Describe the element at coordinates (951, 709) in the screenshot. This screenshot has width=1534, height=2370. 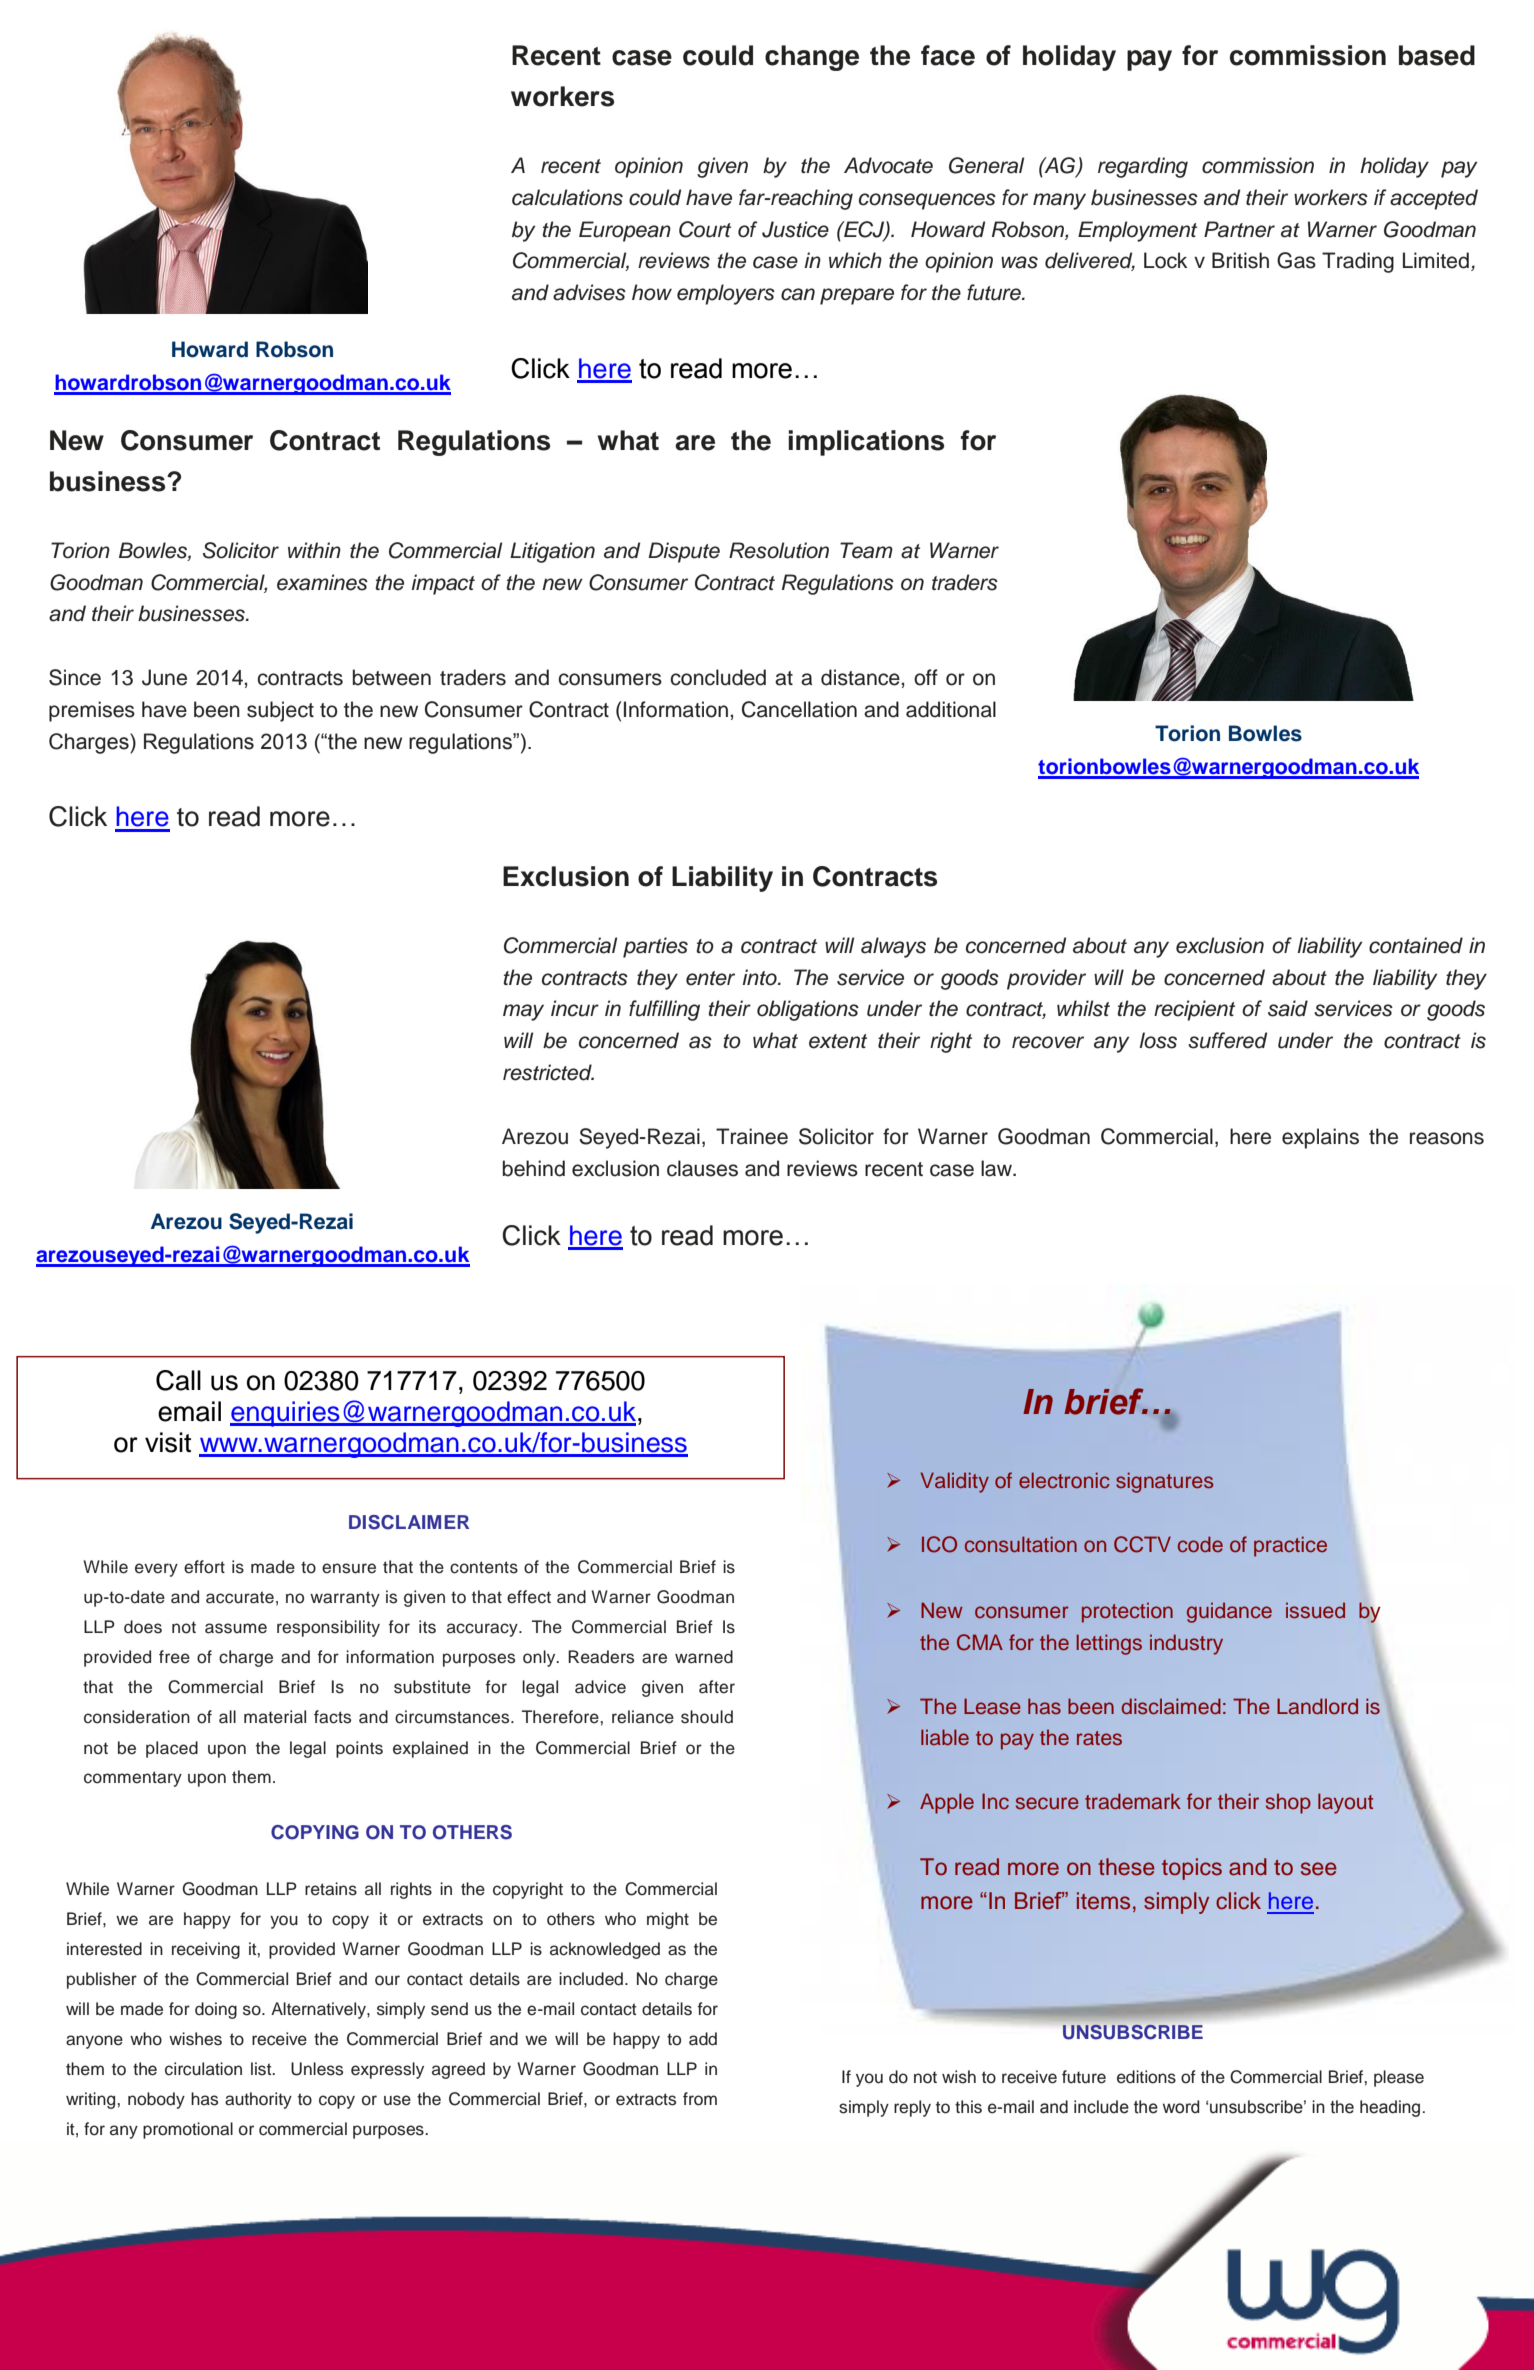
I see `additional` at that location.
